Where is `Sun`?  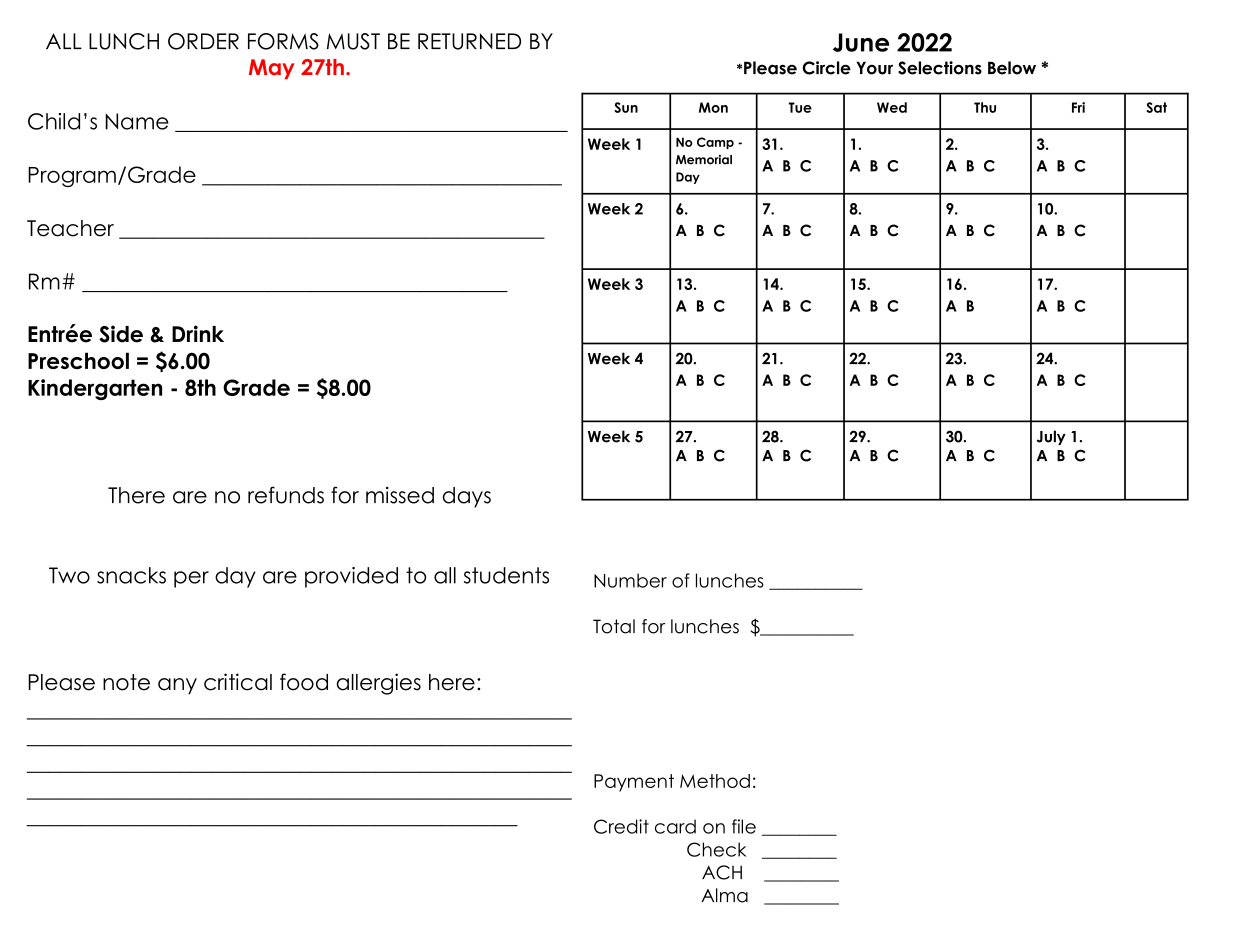
Sun is located at coordinates (626, 107).
